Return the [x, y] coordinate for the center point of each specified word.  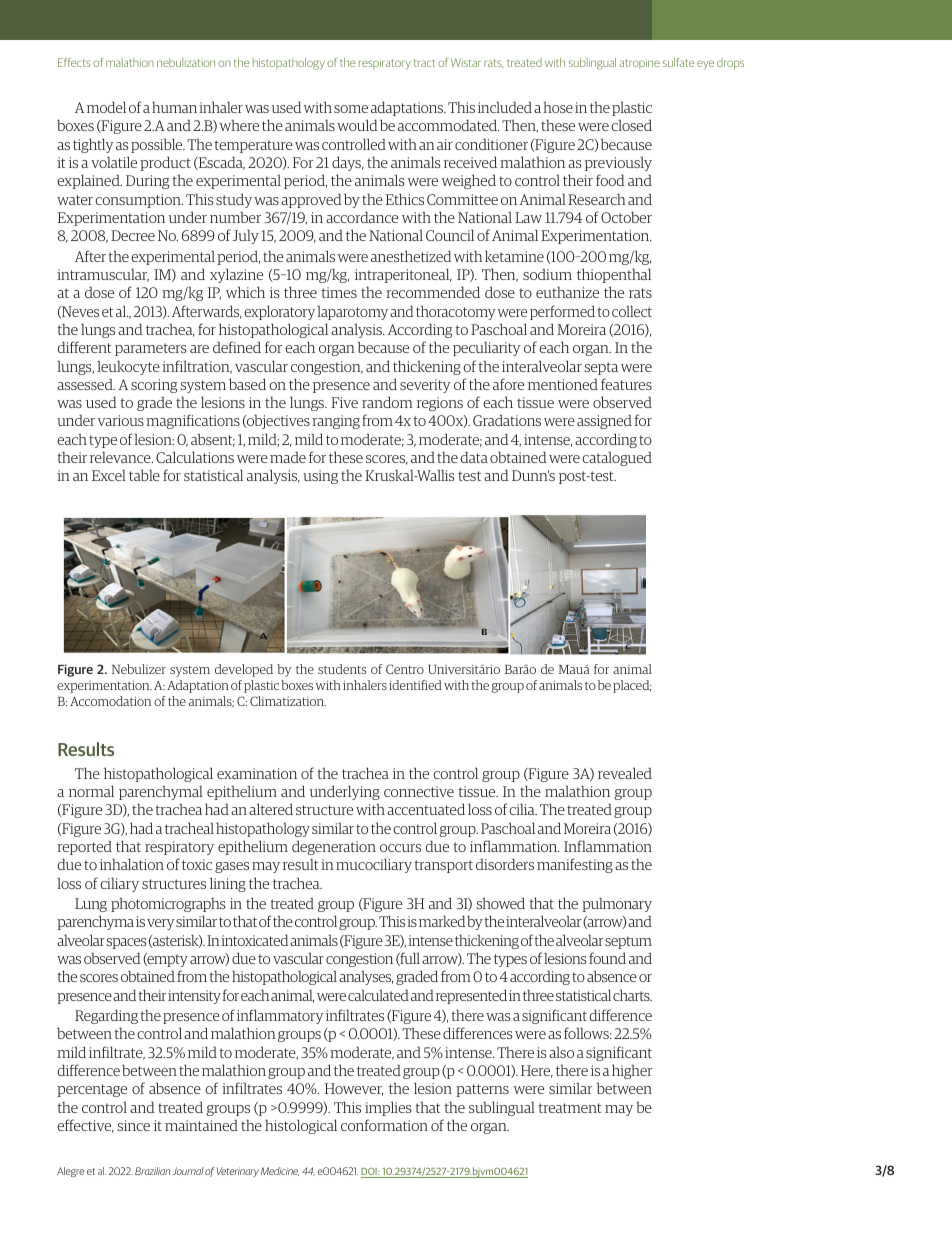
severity [425, 386]
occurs [400, 848]
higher [632, 1071]
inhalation [132, 864]
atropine [639, 64]
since [133, 1125]
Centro [405, 669]
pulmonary [617, 904]
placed [632, 686]
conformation [384, 1125]
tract [424, 63]
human [174, 107]
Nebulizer [139, 669]
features [626, 384]
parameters [150, 349]
